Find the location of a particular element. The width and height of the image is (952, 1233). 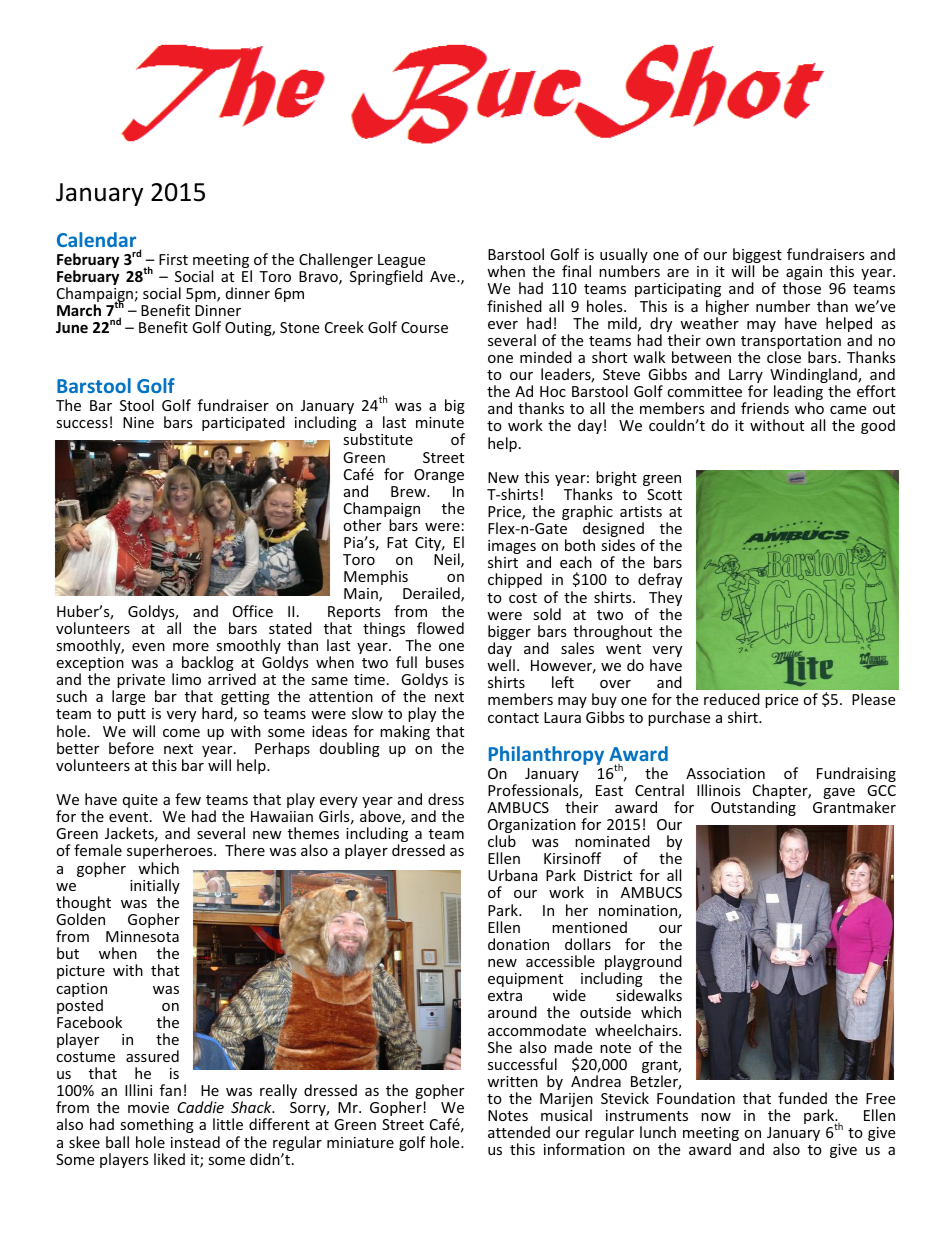

finished is located at coordinates (514, 306).
